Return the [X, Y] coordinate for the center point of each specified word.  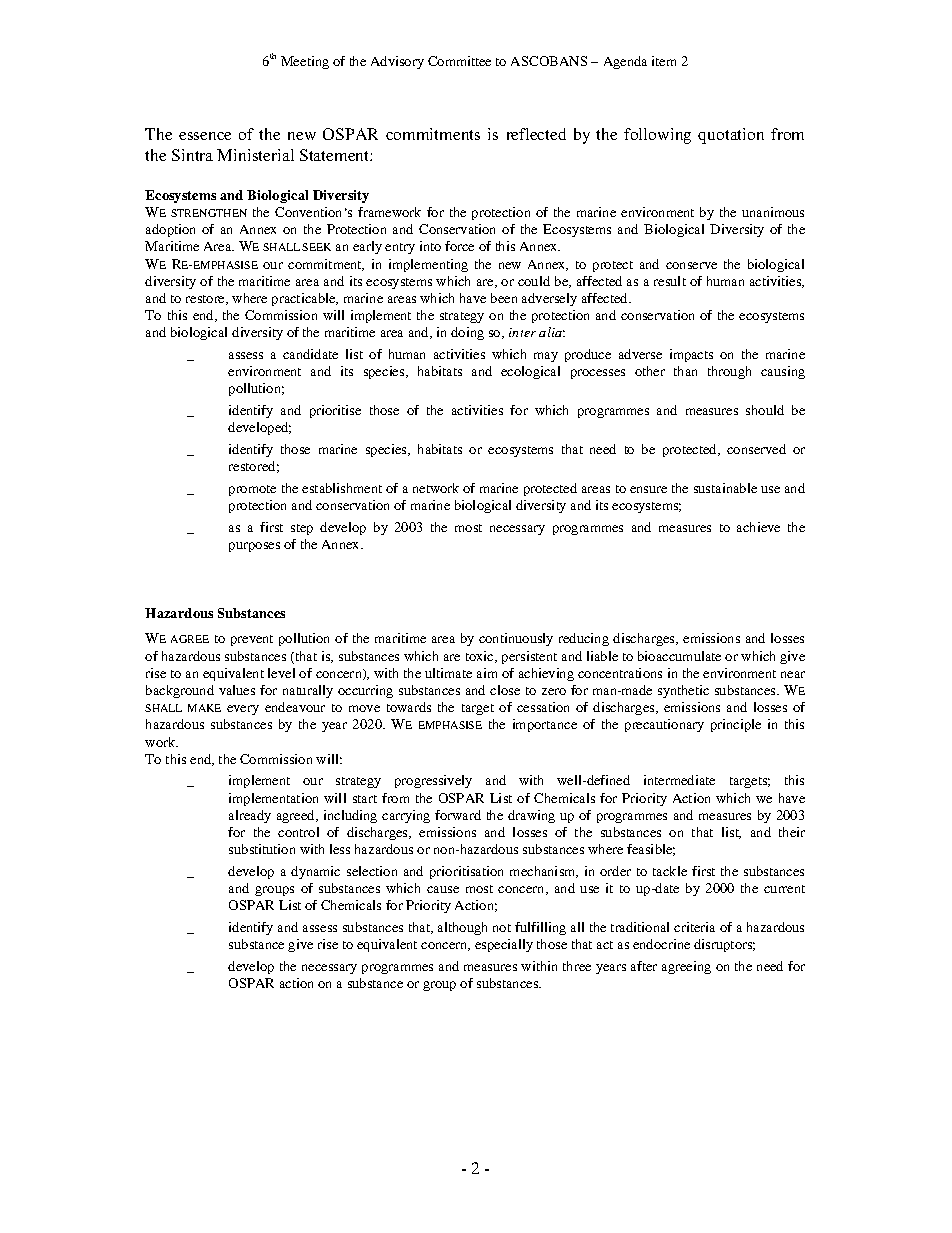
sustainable [725, 488]
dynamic [315, 872]
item [664, 61]
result [670, 281]
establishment [342, 488]
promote [252, 490]
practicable [305, 299]
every [243, 710]
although [462, 928]
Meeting [305, 62]
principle [736, 725]
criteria [694, 927]
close [505, 690]
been [504, 298]
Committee [459, 61]
